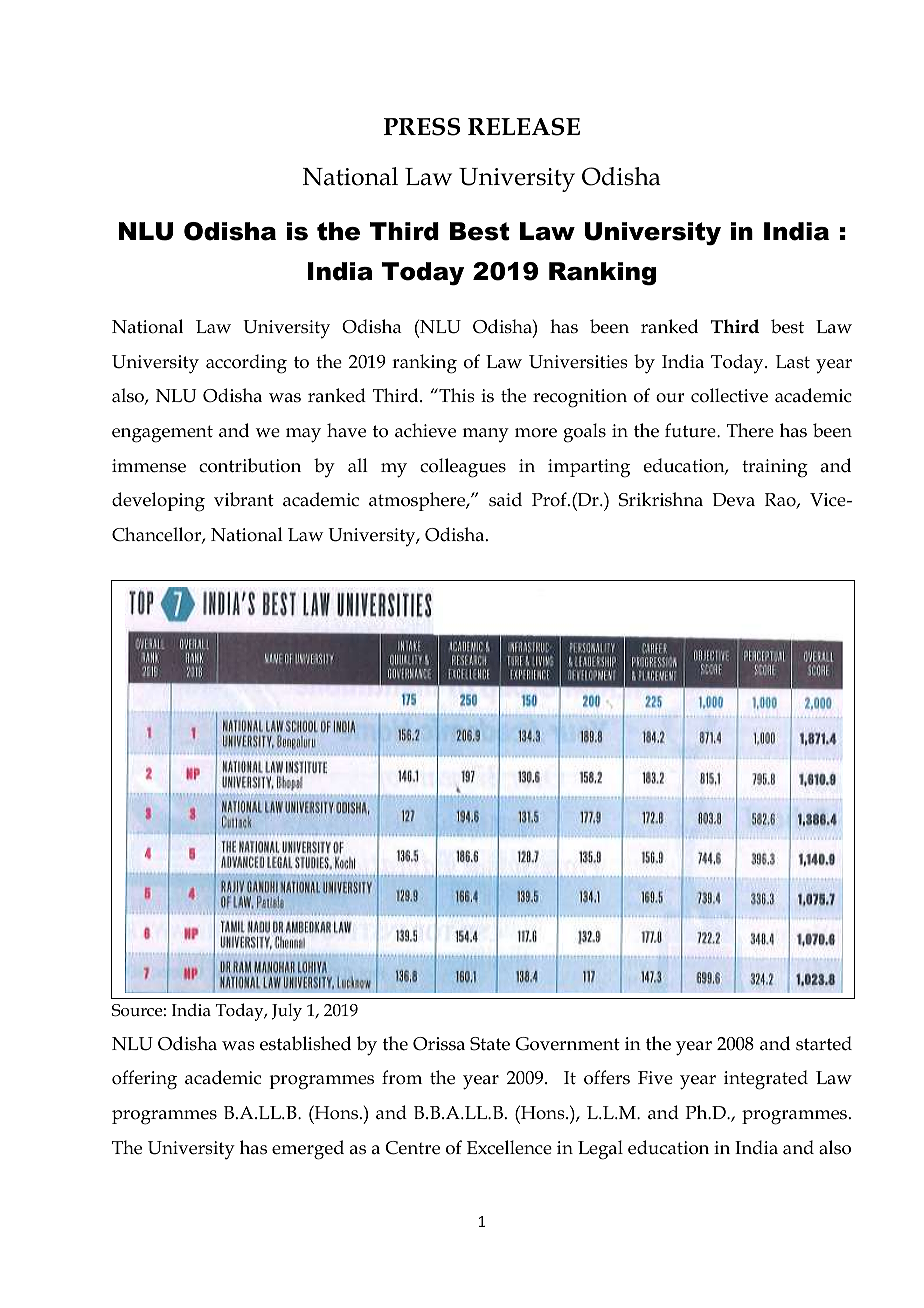 The image size is (924, 1308). I want to click on training, so click(775, 468).
